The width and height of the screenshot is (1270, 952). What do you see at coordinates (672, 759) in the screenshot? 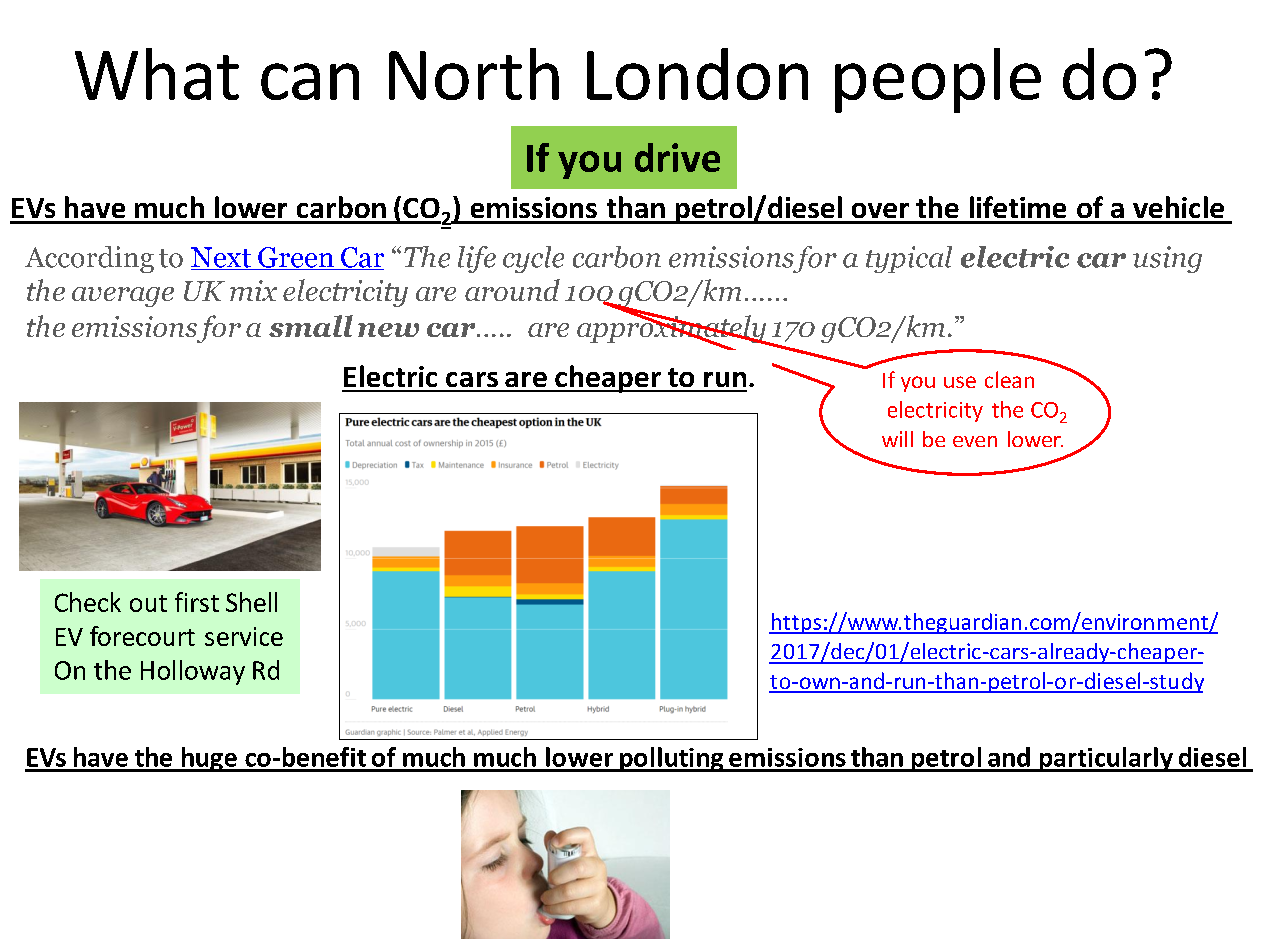
I see `polluting` at bounding box center [672, 759].
